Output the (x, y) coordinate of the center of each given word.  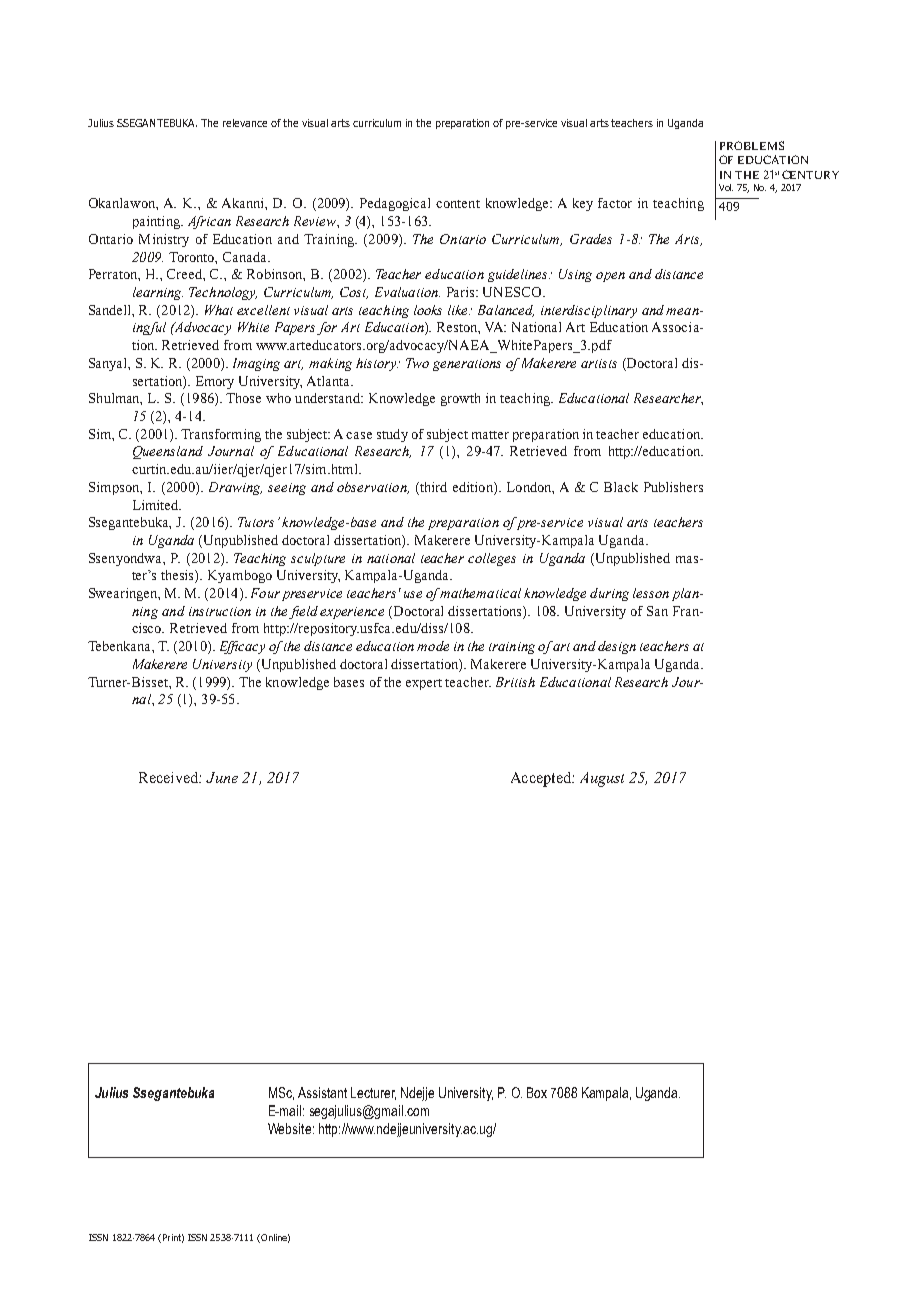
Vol (726, 187)
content (458, 204)
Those (243, 398)
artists (599, 363)
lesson (651, 593)
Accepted (542, 779)
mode (433, 646)
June (222, 777)
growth (460, 399)
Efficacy (242, 647)
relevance (245, 123)
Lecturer (373, 1093)
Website (289, 1128)
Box (537, 1092)
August (602, 779)
